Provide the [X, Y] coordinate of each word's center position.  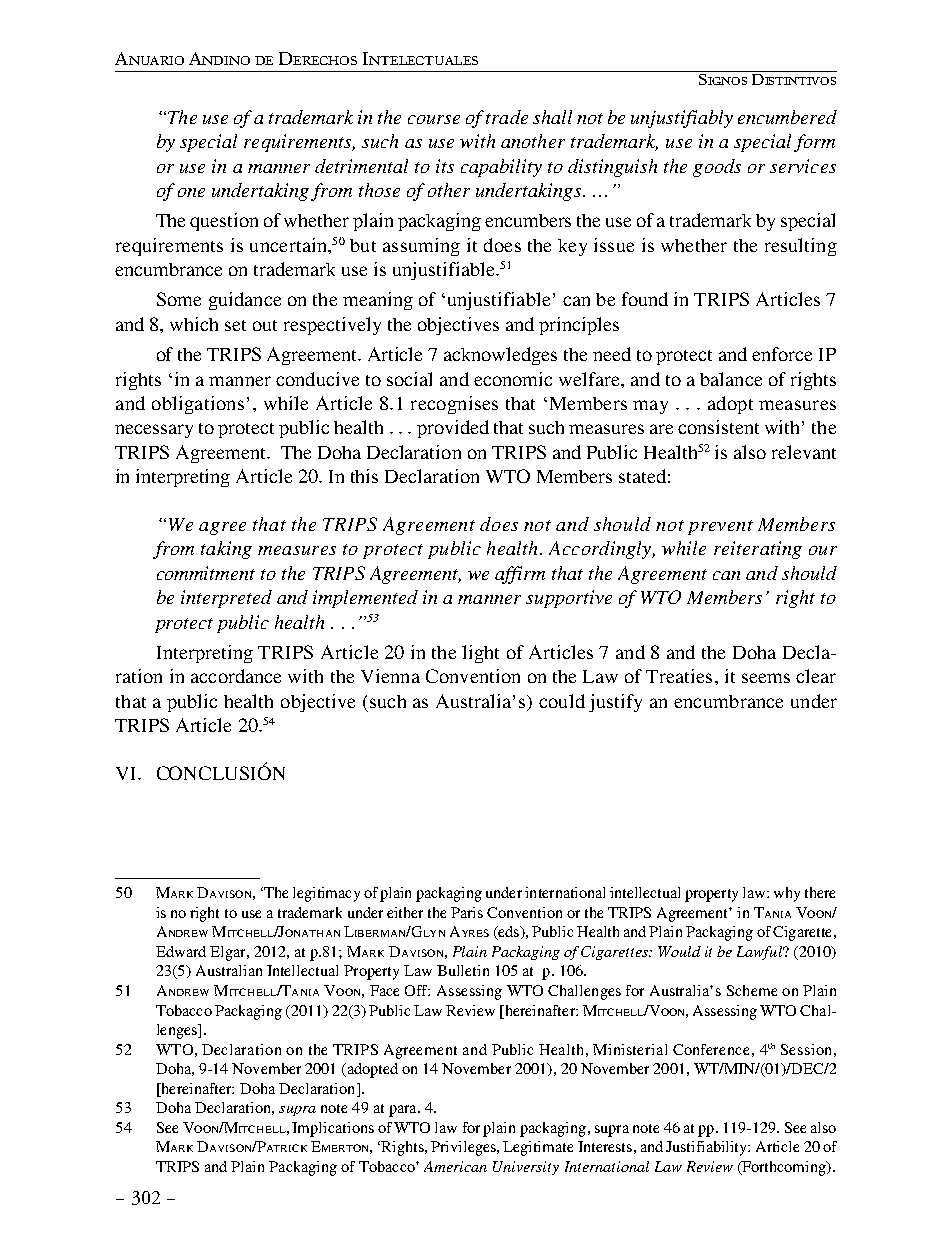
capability [501, 168]
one [191, 192]
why [787, 894]
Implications [333, 1129]
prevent [720, 527]
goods [717, 168]
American [455, 1166]
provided [453, 429]
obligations [198, 405]
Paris [467, 912]
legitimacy [326, 894]
